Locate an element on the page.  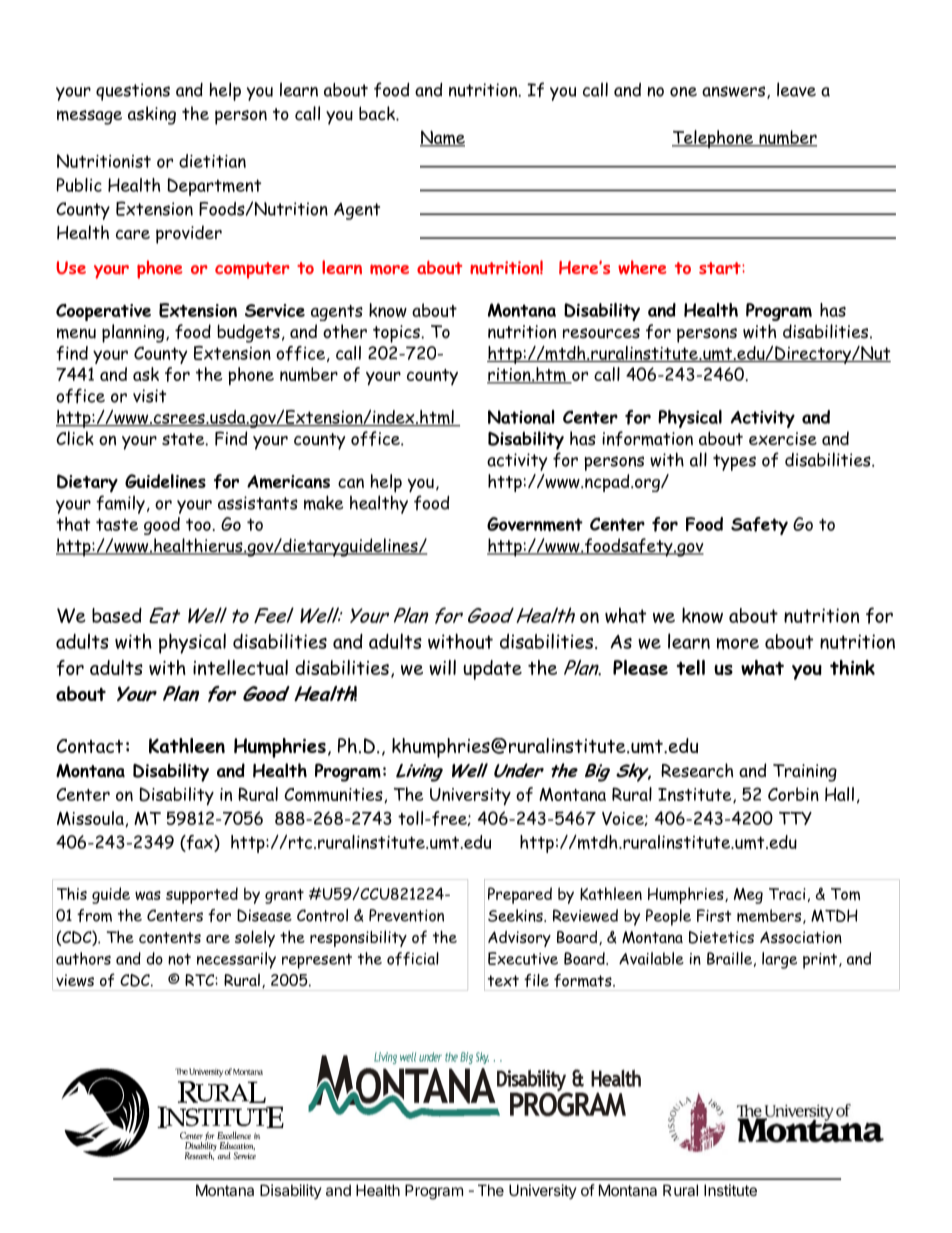
Name is located at coordinates (442, 138).
